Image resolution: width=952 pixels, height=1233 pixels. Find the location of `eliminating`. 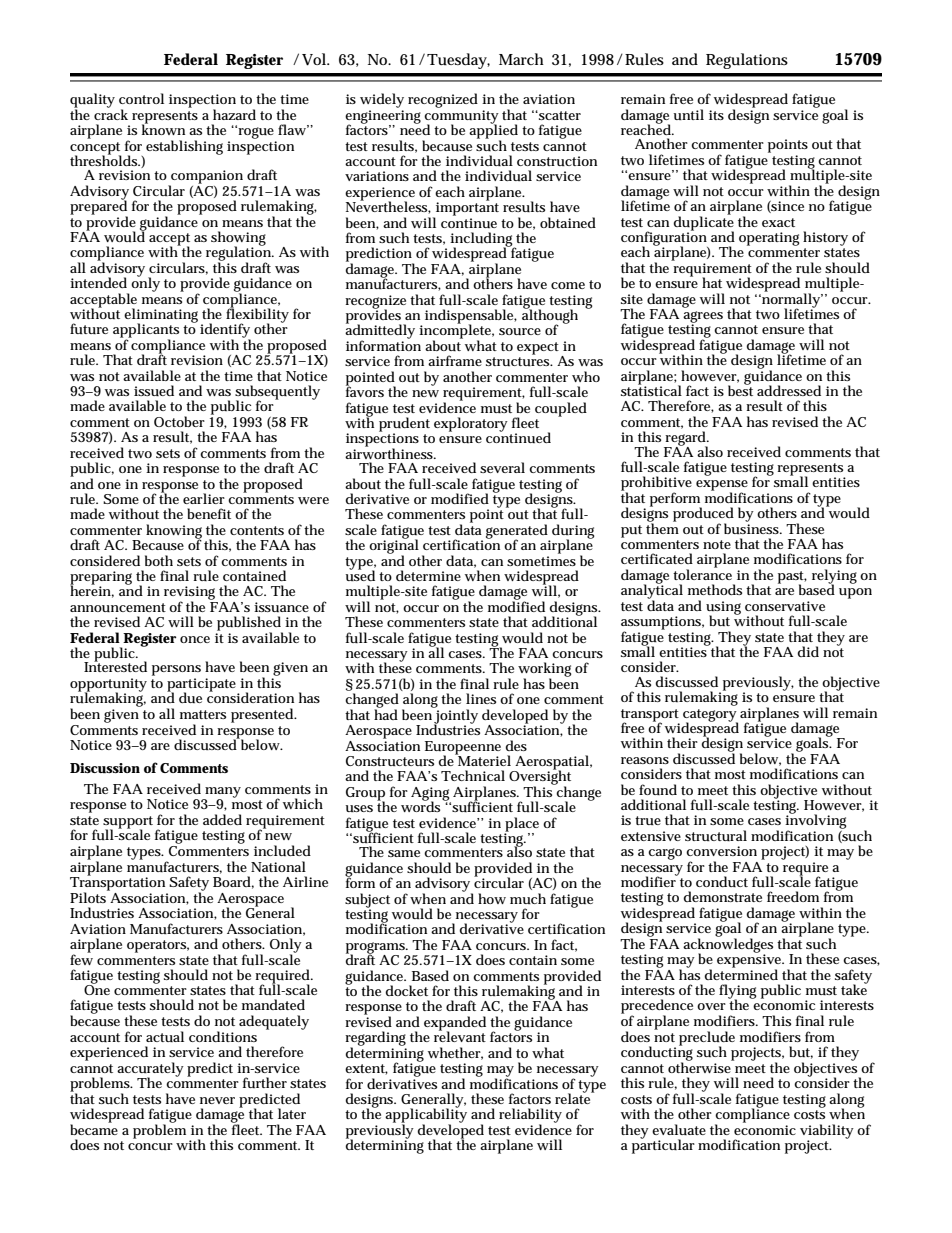

eliminating is located at coordinates (161, 316).
